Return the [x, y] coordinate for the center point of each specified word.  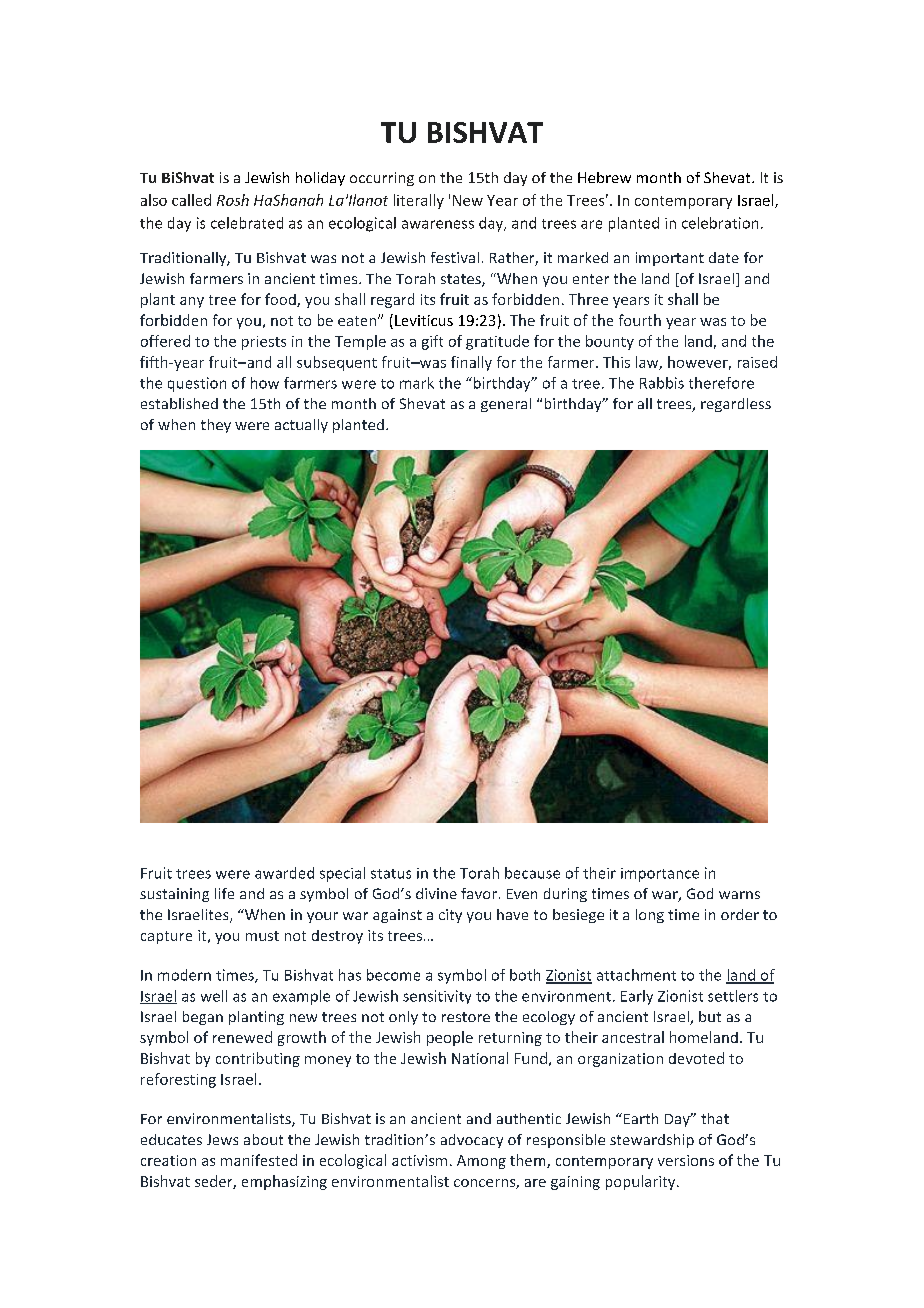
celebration [720, 223]
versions [686, 1160]
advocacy [472, 1141]
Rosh [233, 200]
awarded [284, 873]
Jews [222, 1139]
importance [660, 875]
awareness [438, 224]
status [391, 874]
